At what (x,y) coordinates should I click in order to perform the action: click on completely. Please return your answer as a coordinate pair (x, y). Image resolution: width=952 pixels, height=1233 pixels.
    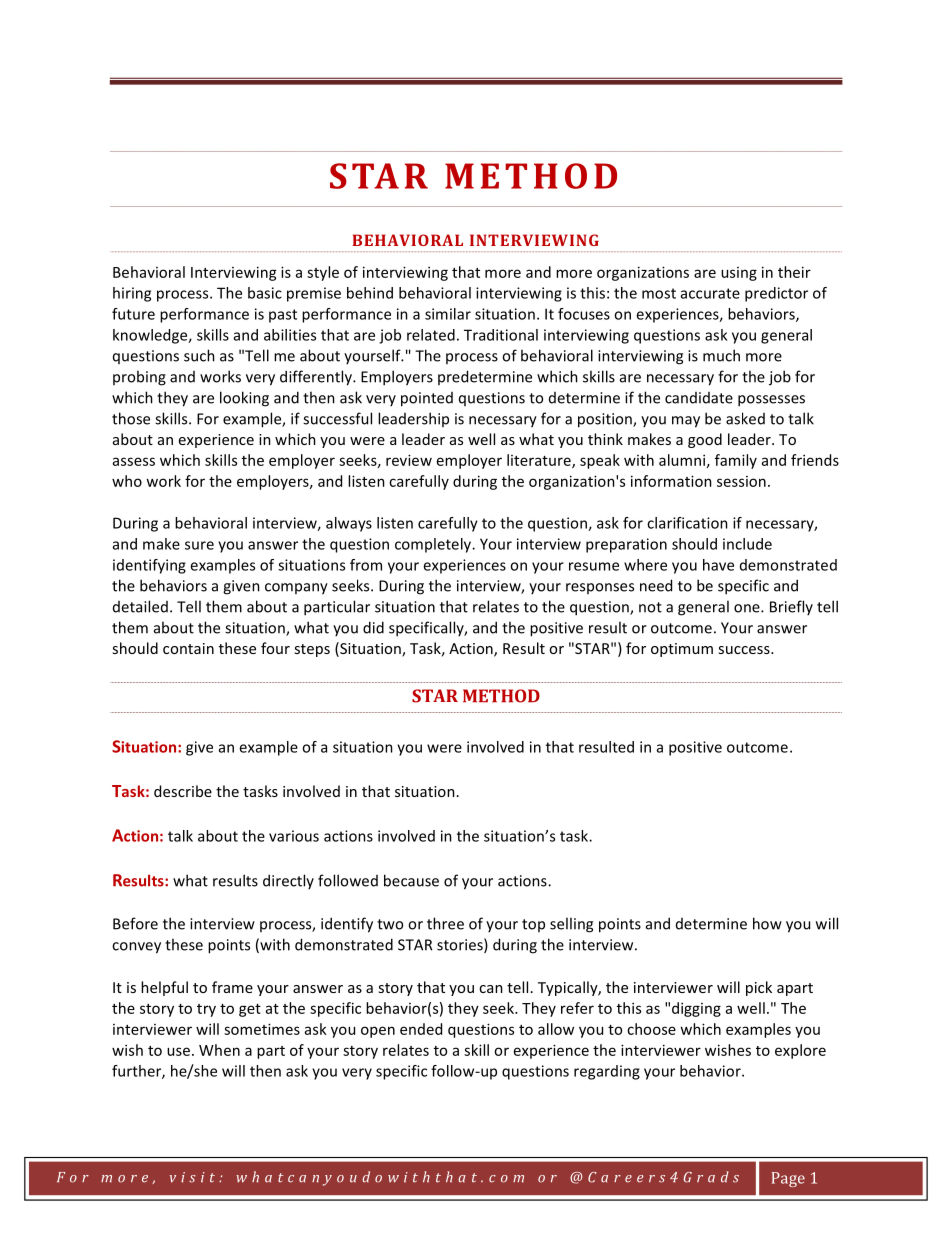
    Looking at the image, I should click on (434, 545).
